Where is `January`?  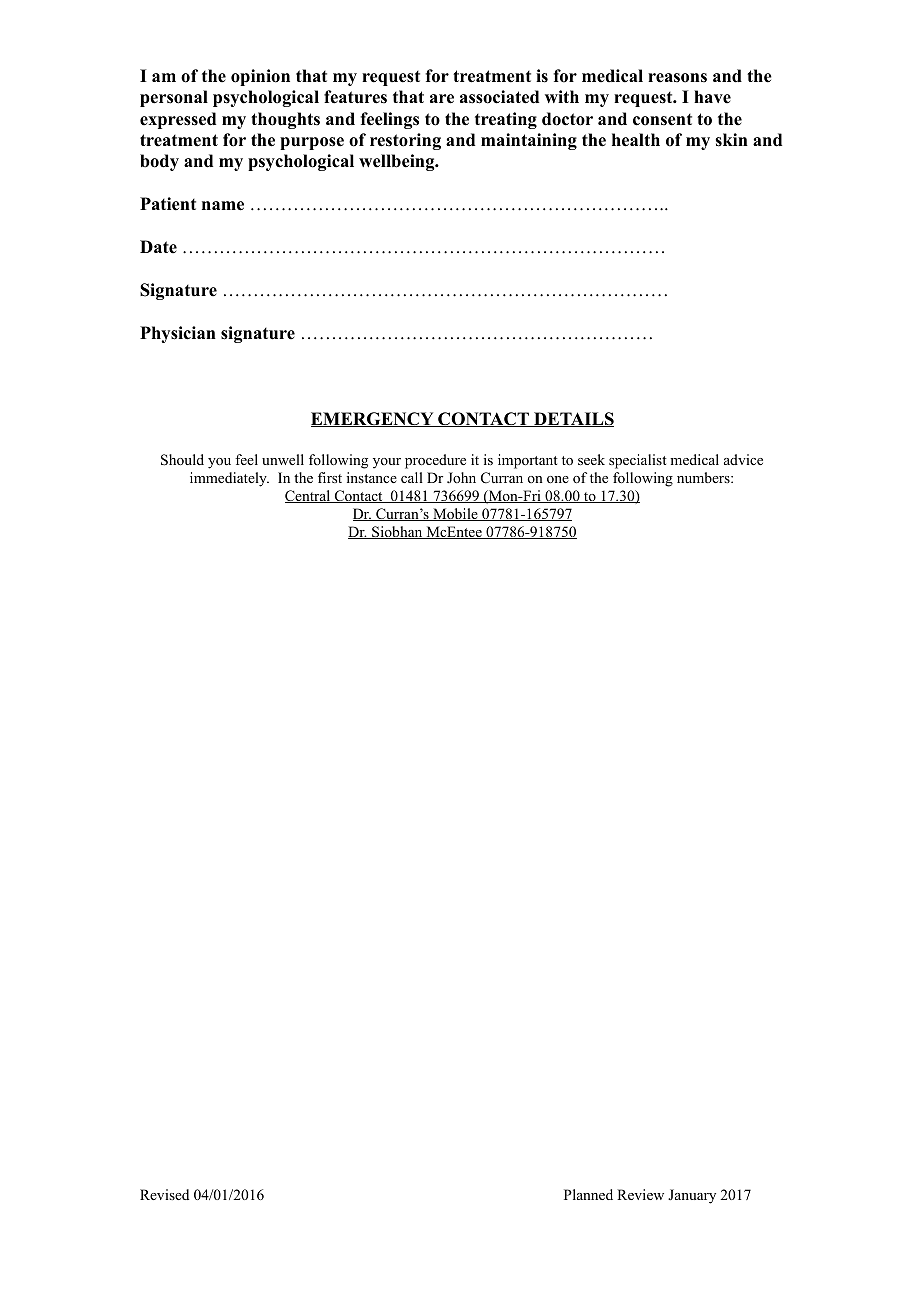 January is located at coordinates (692, 1196).
